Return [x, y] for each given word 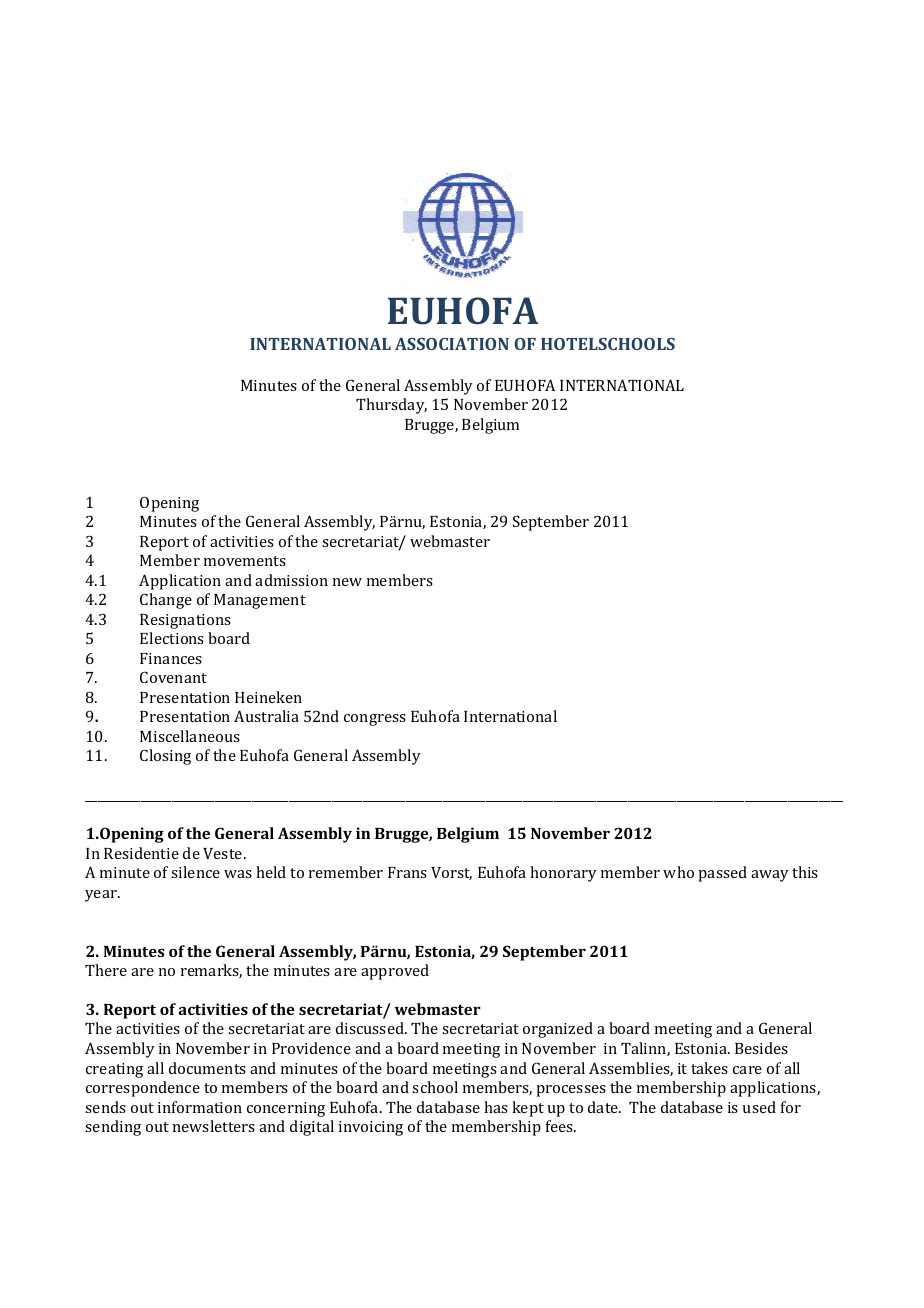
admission [291, 580]
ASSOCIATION [452, 344]
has [496, 1107]
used [759, 1107]
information [200, 1107]
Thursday [391, 406]
